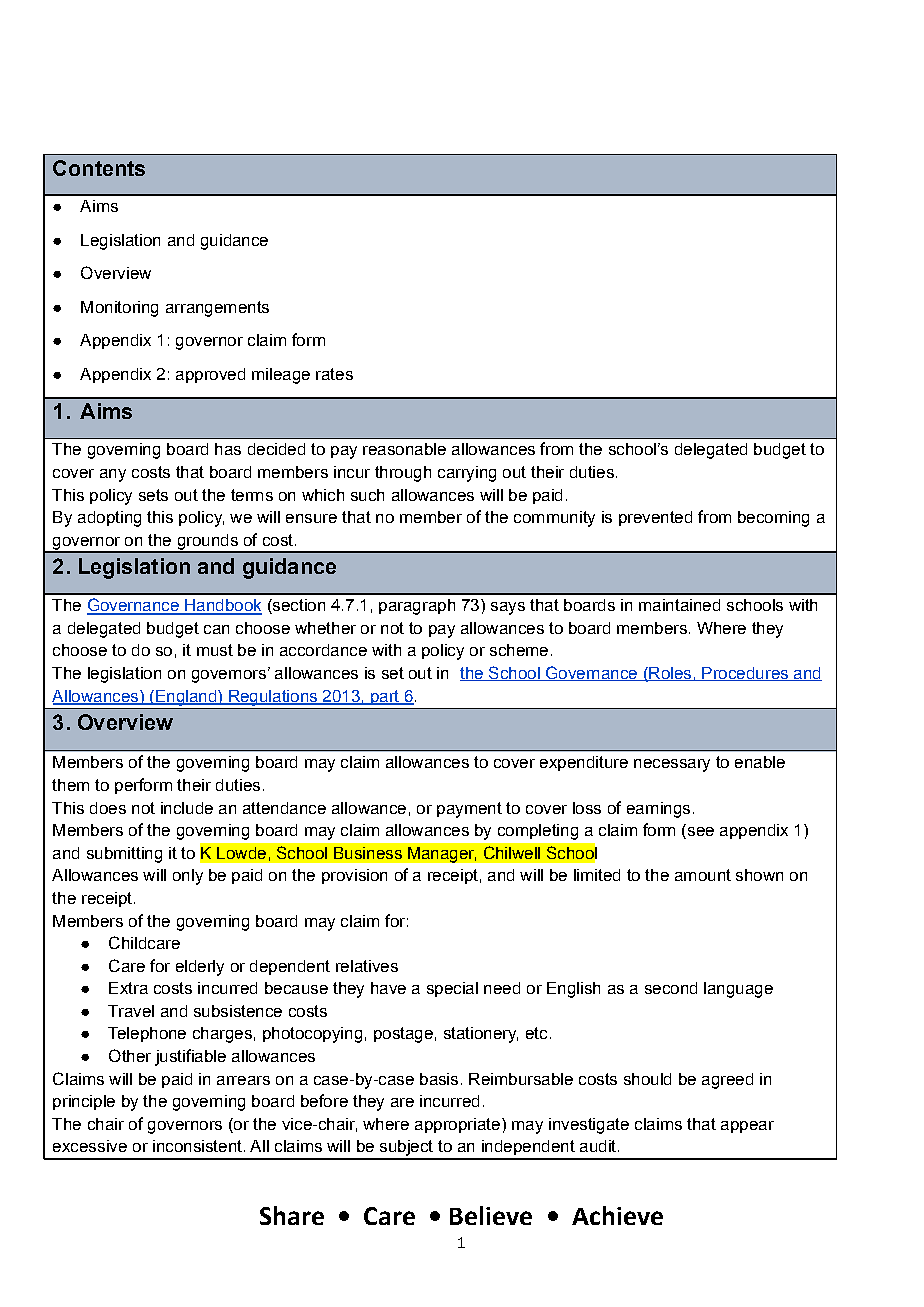 The height and width of the page is (1307, 924). Describe the element at coordinates (655, 518) in the page. I see `prevented` at that location.
